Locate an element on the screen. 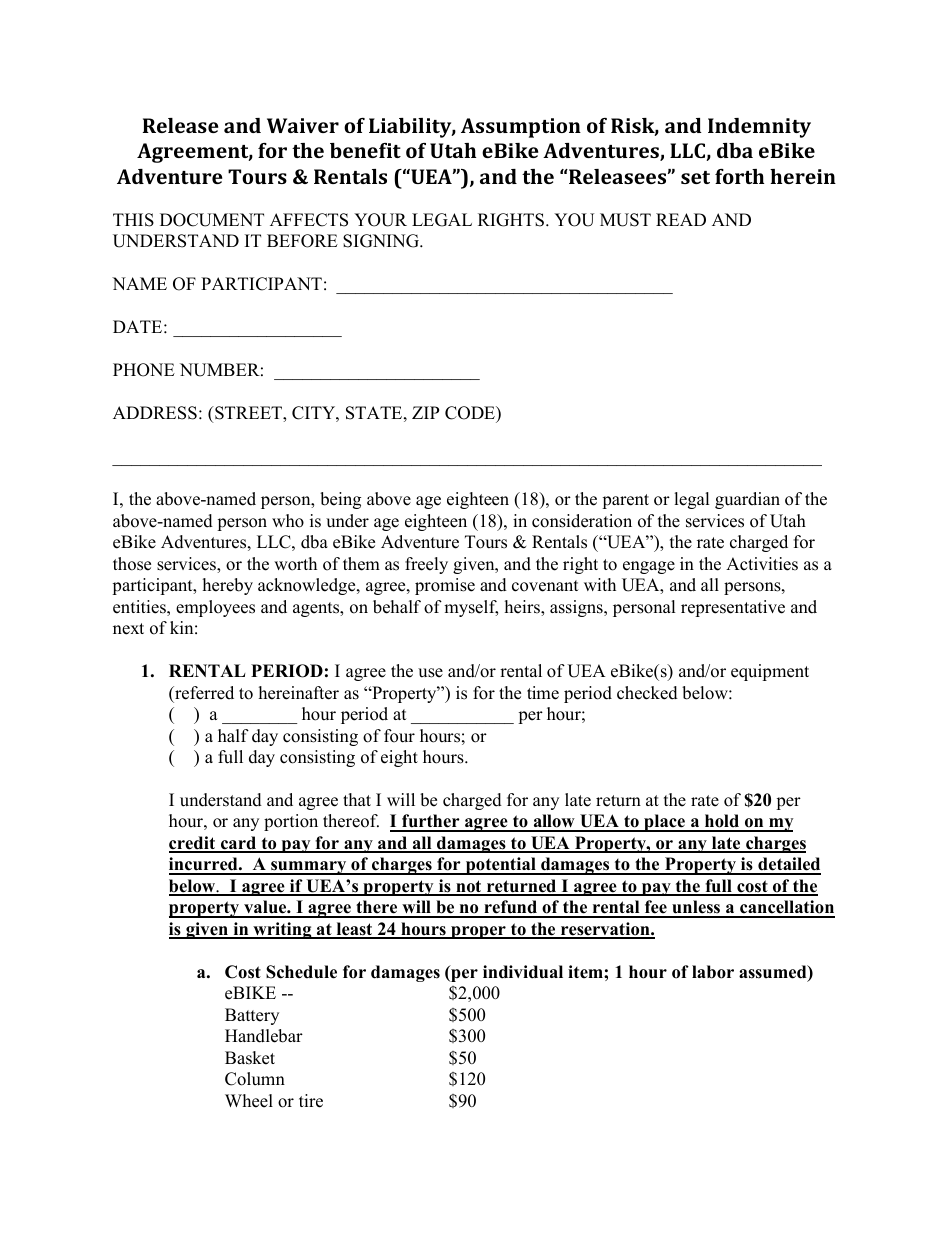 The height and width of the screenshot is (1233, 952). referred is located at coordinates (203, 693).
